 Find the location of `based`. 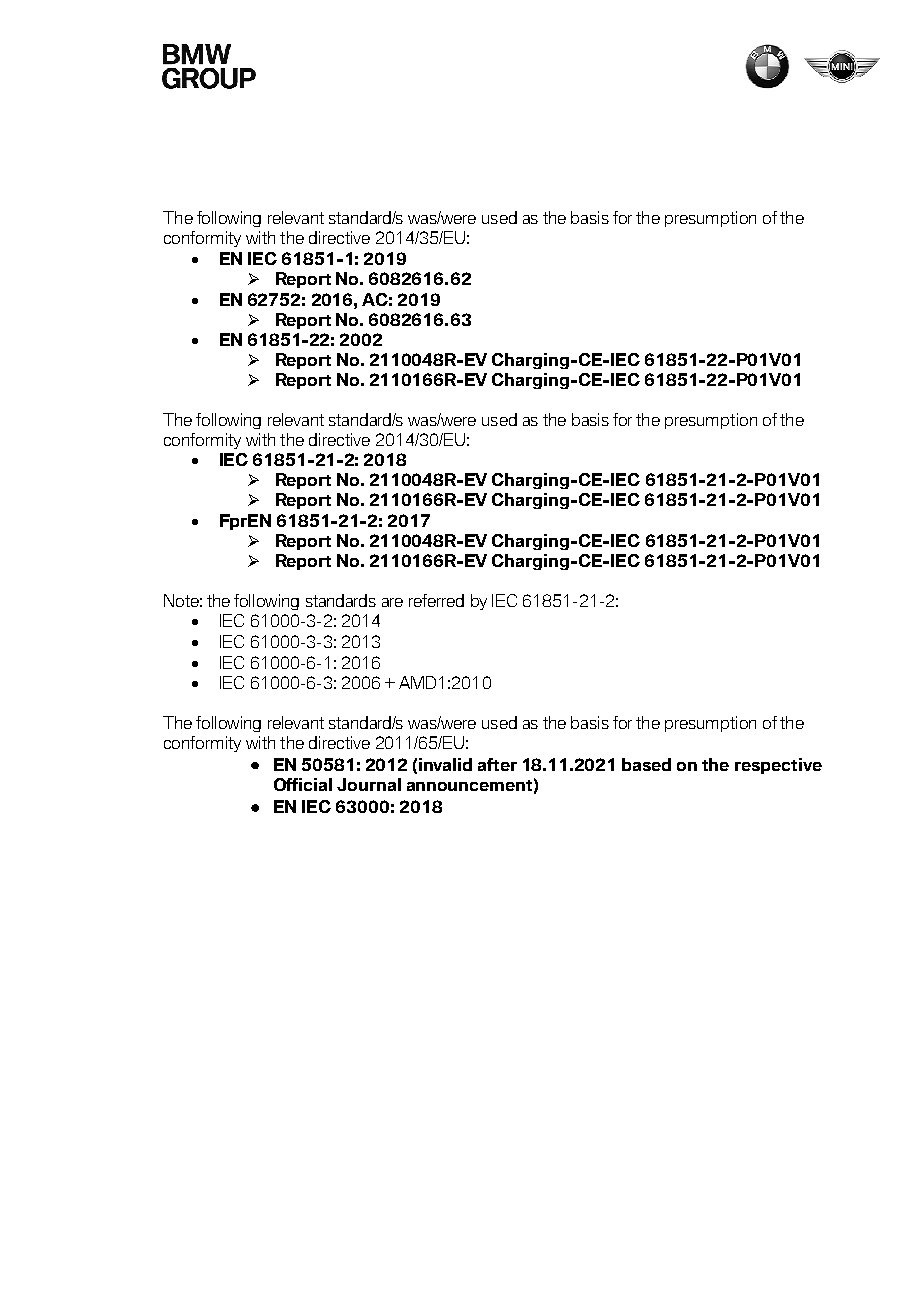

based is located at coordinates (646, 764).
